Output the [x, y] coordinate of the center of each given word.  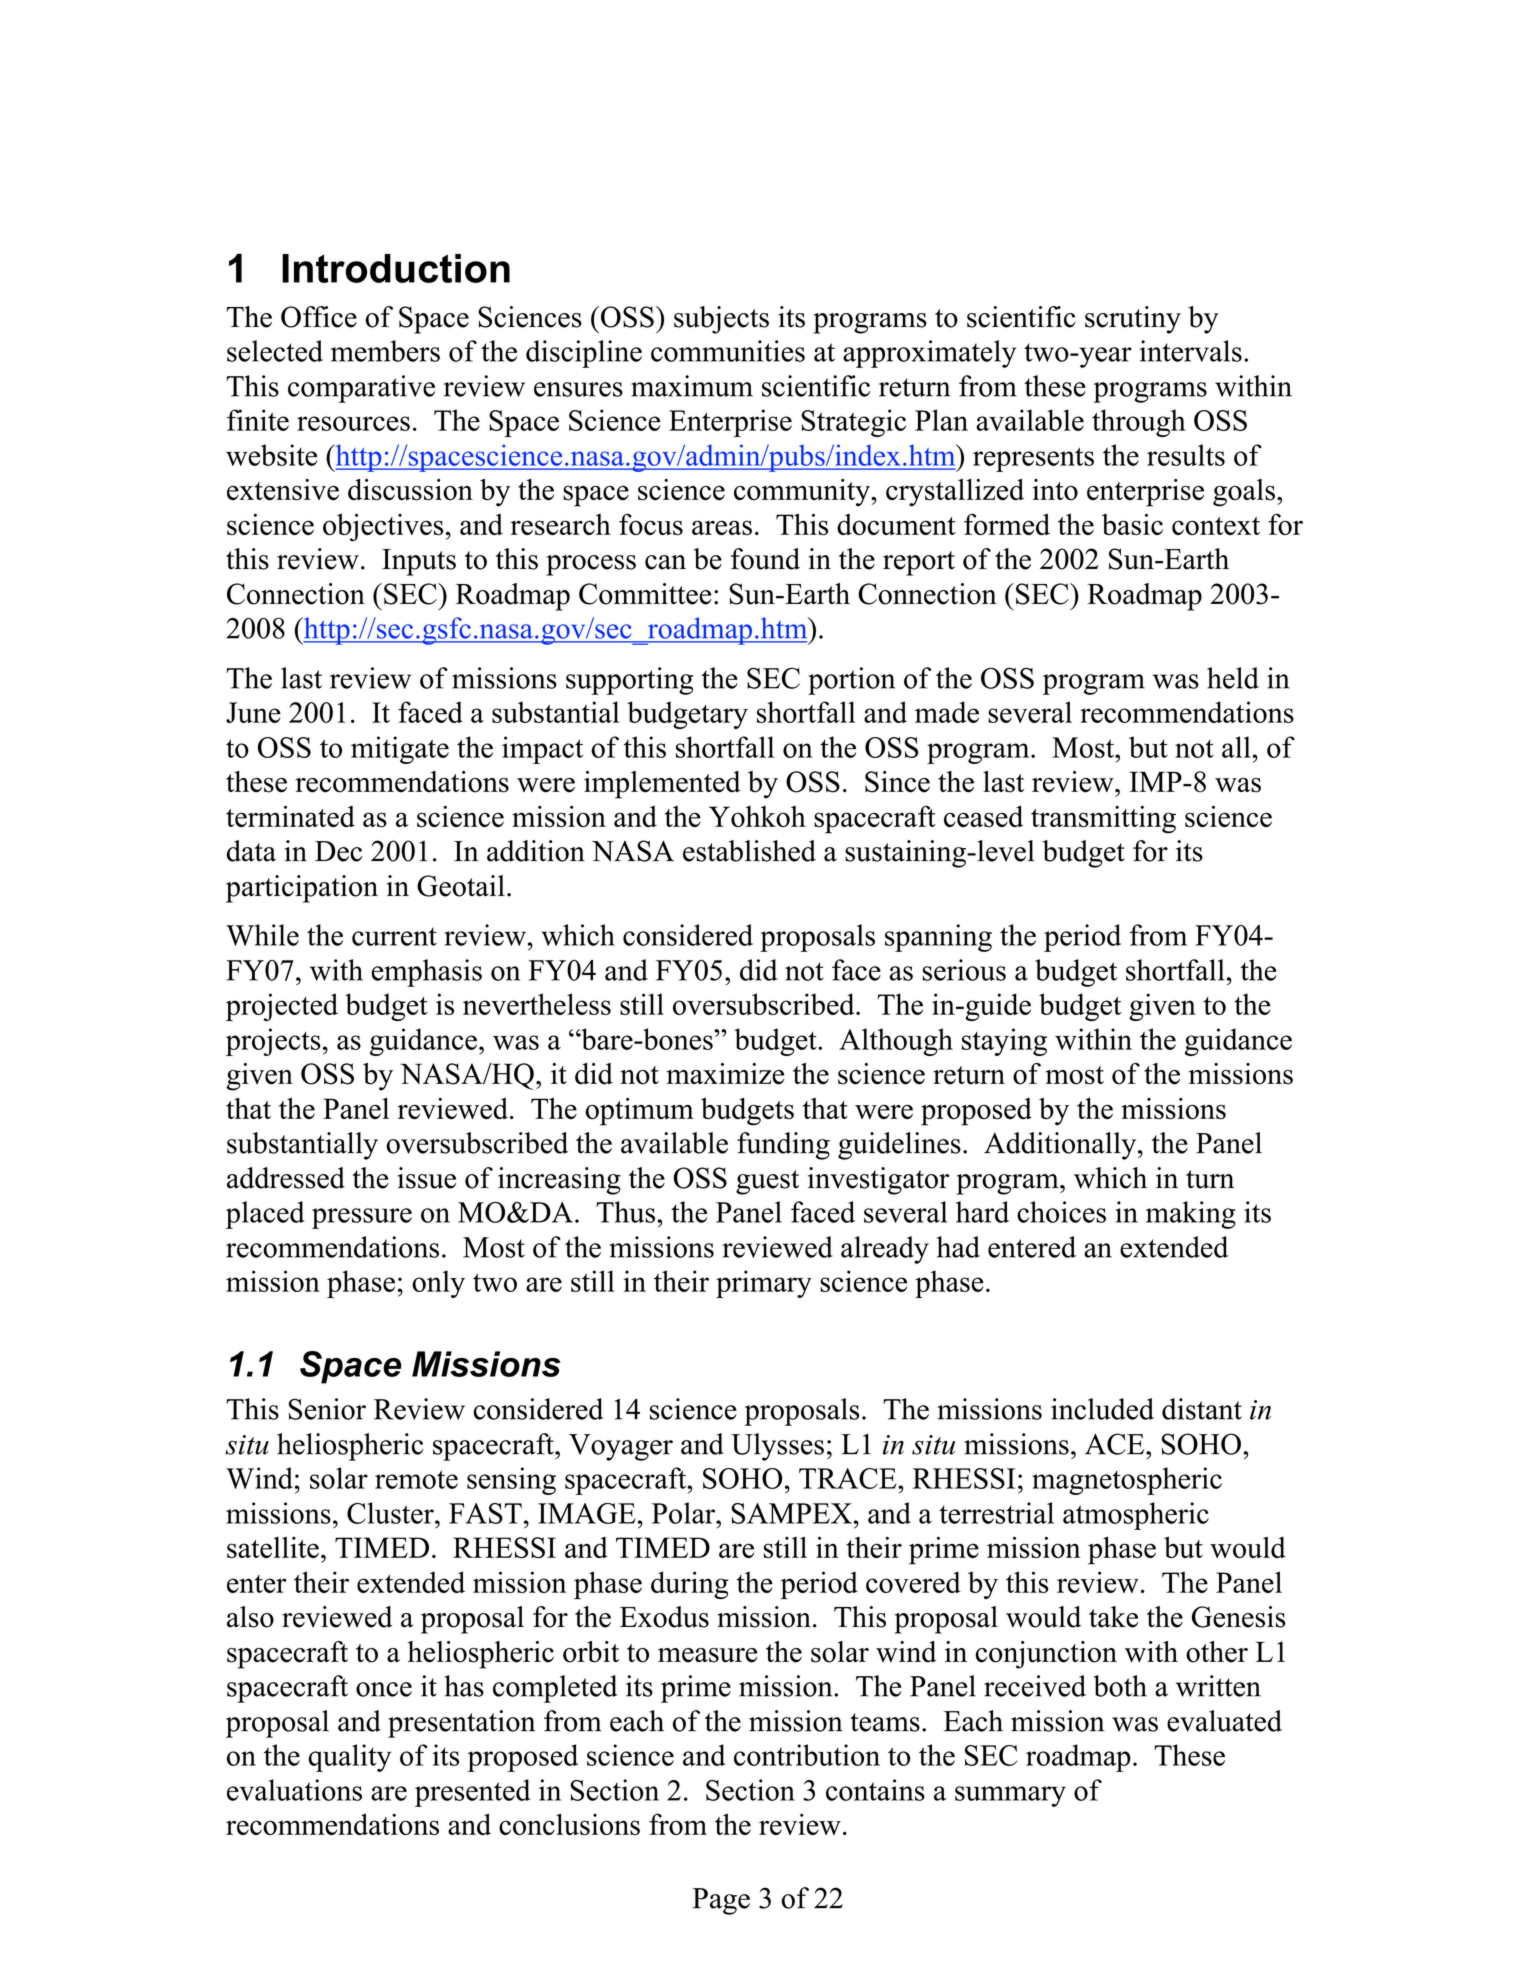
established [749, 851]
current [394, 936]
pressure [362, 1218]
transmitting [1103, 820]
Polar [684, 1513]
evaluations [294, 1790]
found [765, 559]
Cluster [391, 1513]
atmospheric [1136, 1516]
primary [764, 1284]
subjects [721, 320]
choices [1061, 1212]
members [385, 351]
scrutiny [1133, 320]
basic [1132, 524]
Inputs [419, 562]
